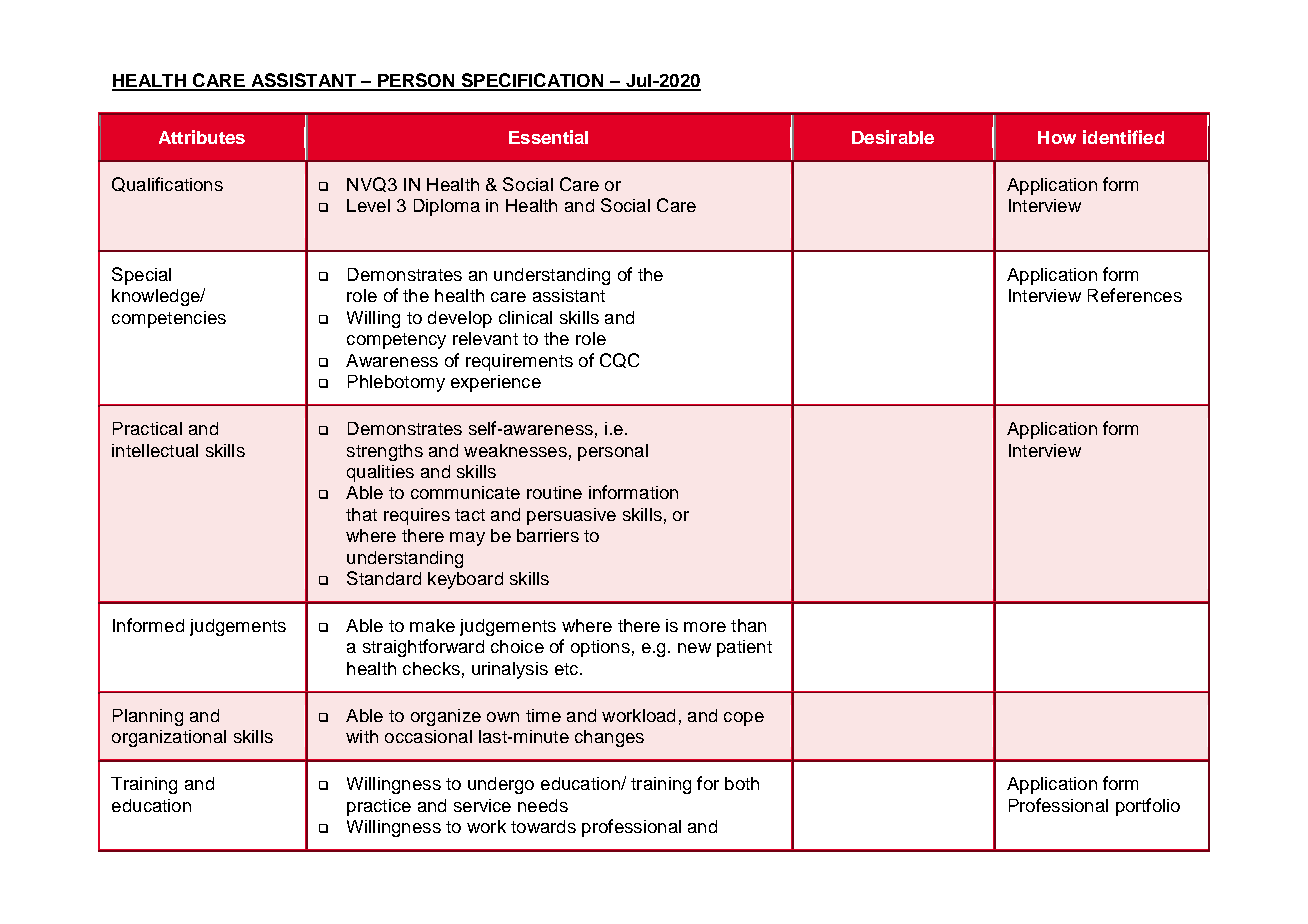 Image resolution: width=1308 pixels, height=924 pixels. I want to click on weaknesses, so click(515, 450).
